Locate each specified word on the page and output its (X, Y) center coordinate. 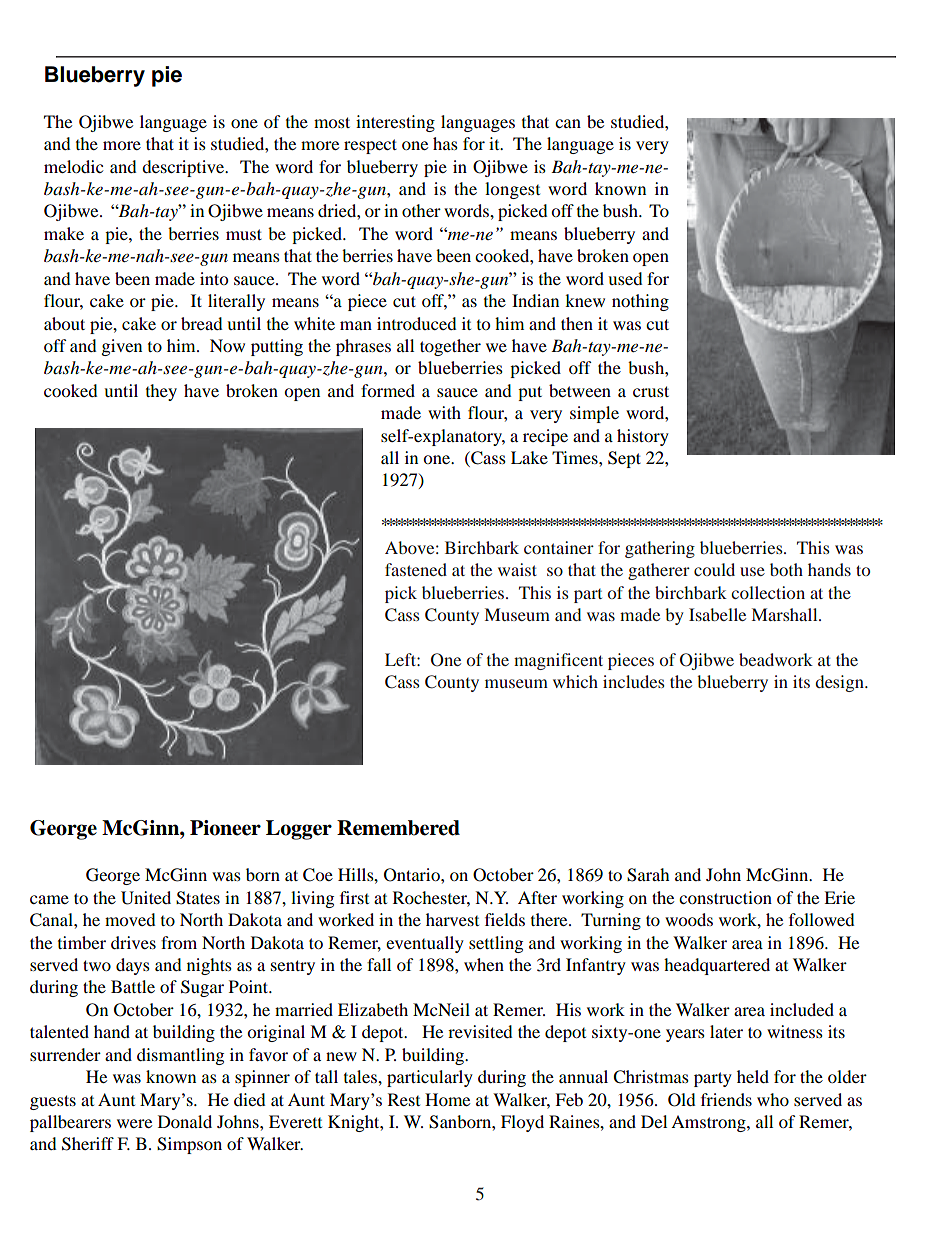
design (840, 683)
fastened (416, 569)
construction (725, 897)
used (625, 278)
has (445, 143)
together (450, 347)
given (122, 347)
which (575, 681)
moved (130, 919)
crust (651, 391)
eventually (425, 944)
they (161, 392)
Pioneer (225, 828)
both (786, 569)
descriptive (184, 168)
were (134, 1123)
